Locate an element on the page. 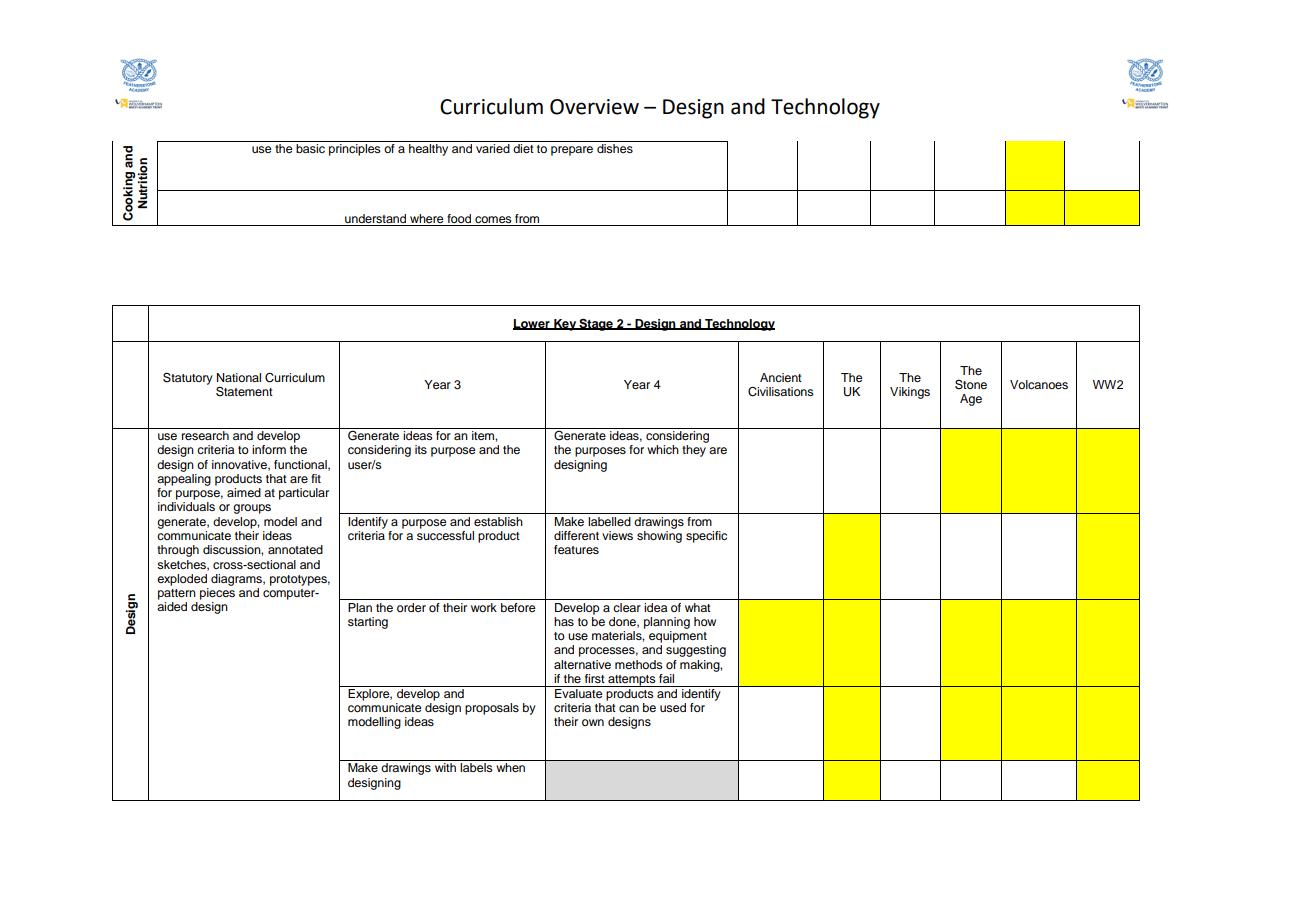 This page has width=1308, height=924. clear is located at coordinates (627, 607).
